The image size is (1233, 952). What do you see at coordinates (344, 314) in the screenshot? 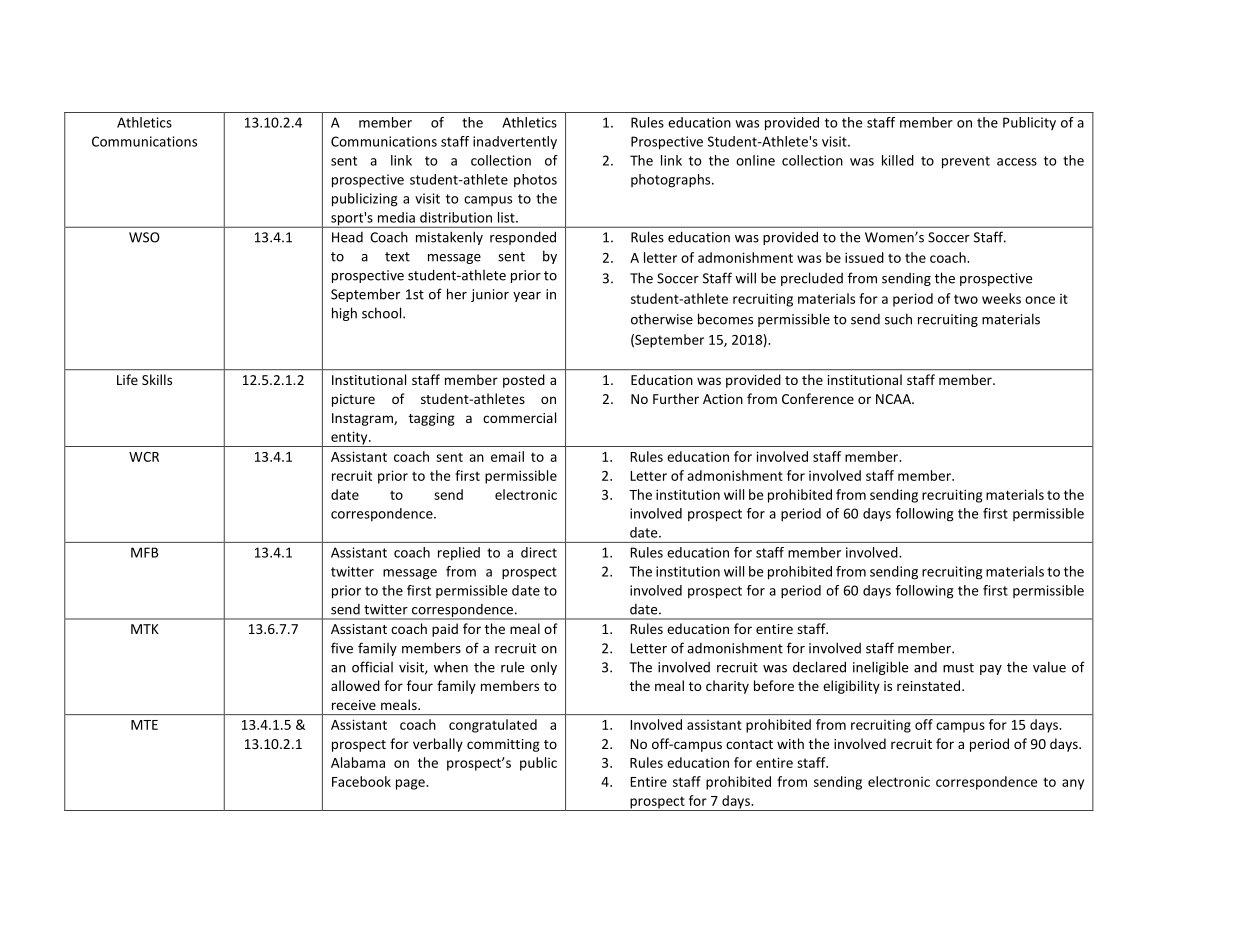
I see `high` at bounding box center [344, 314].
